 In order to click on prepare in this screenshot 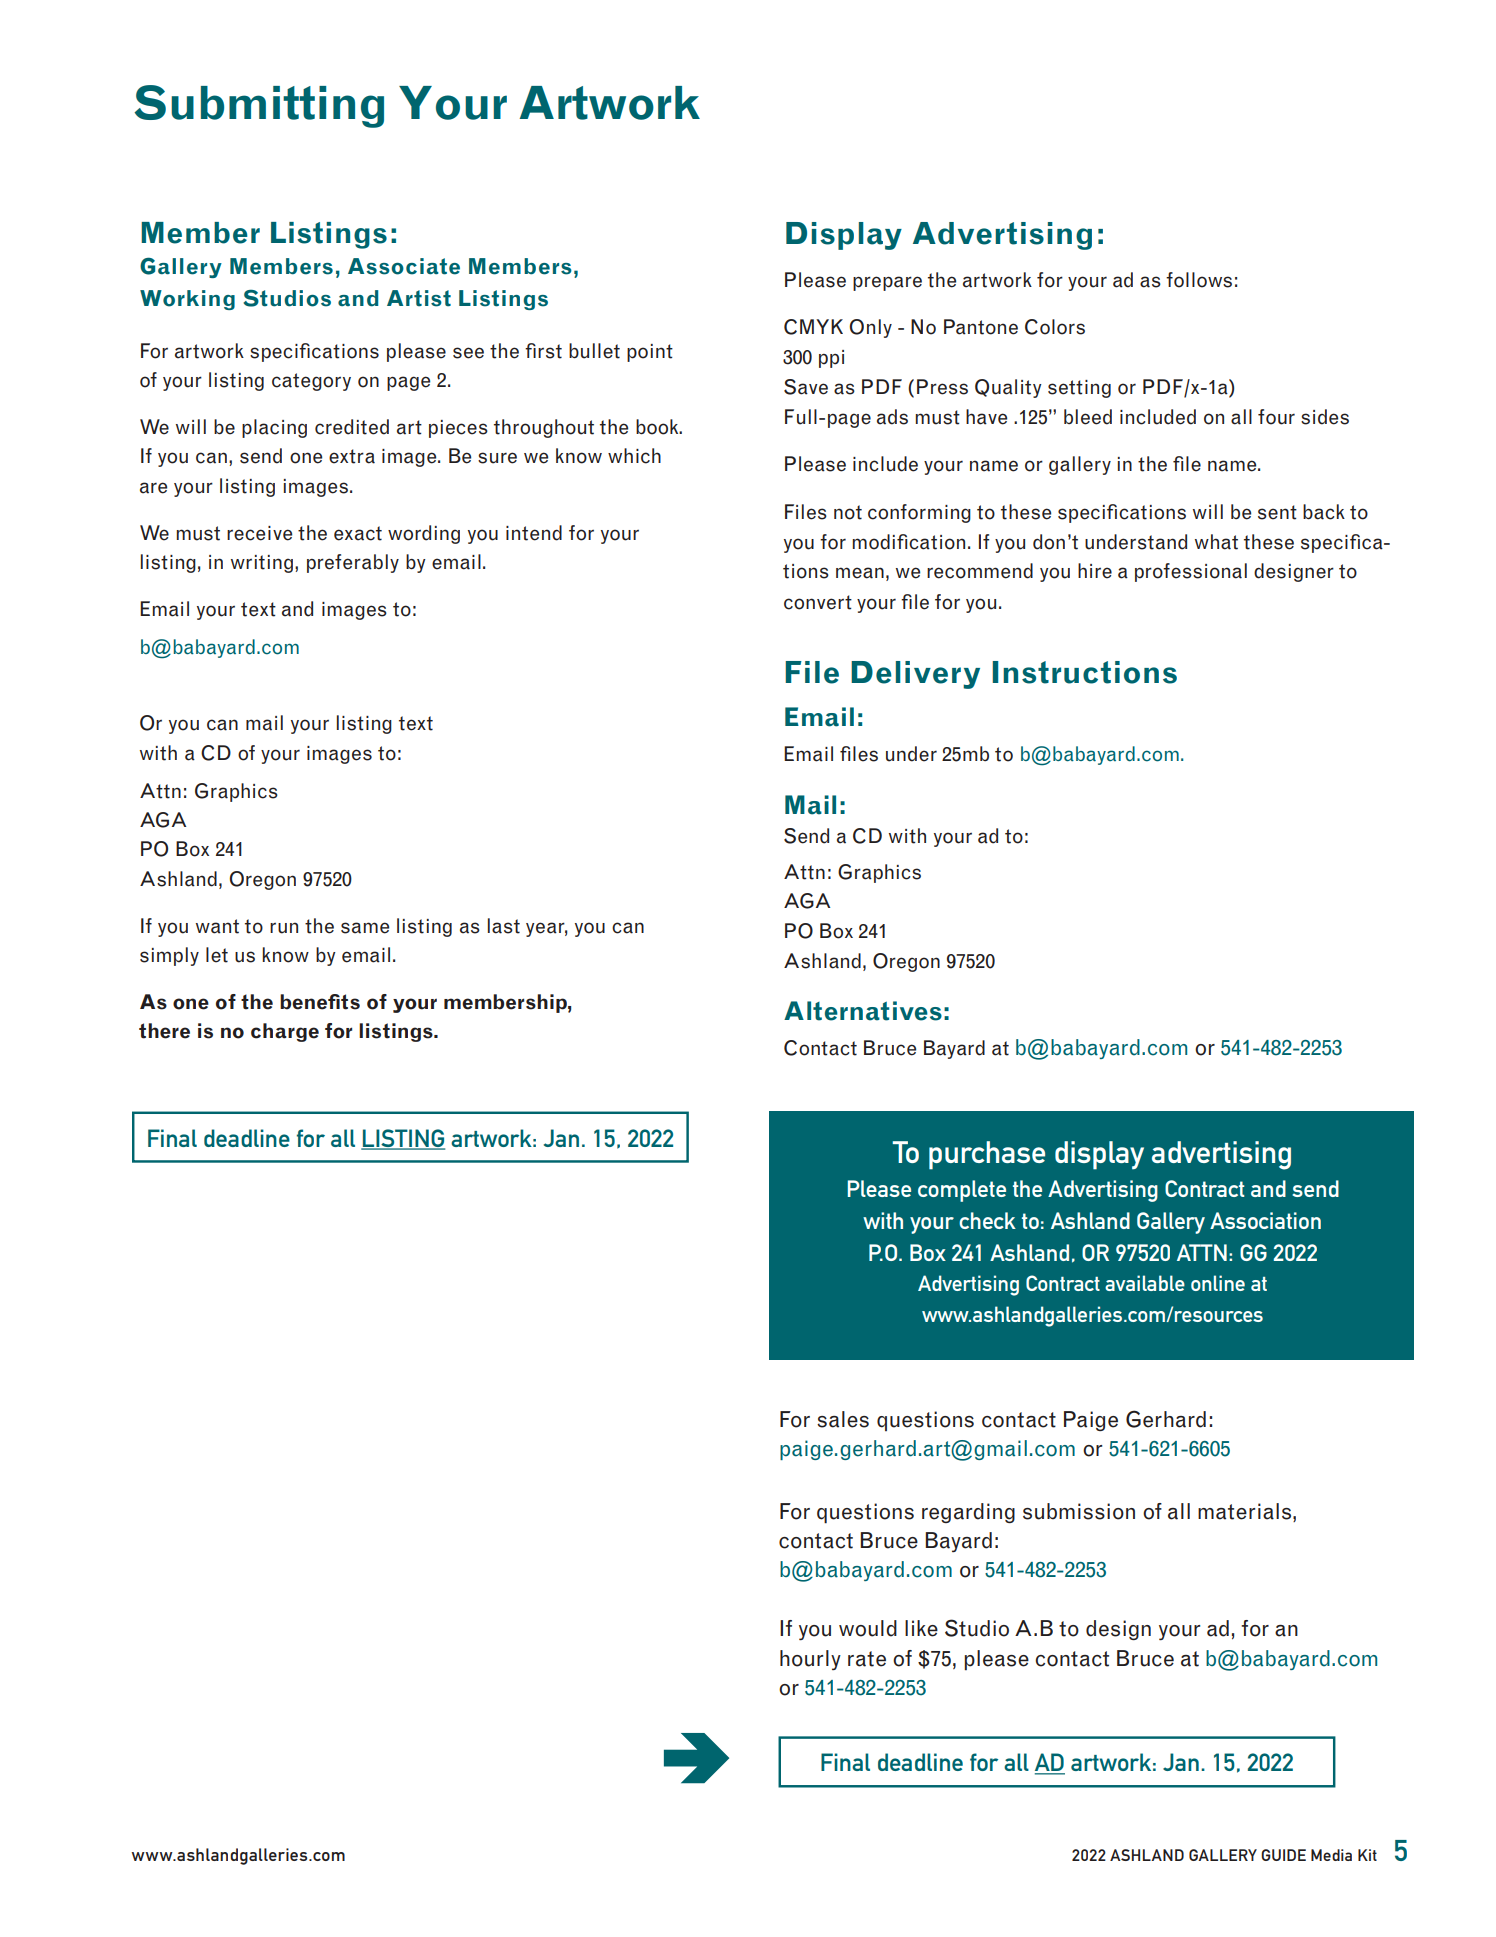, I will do `click(887, 283)`.
